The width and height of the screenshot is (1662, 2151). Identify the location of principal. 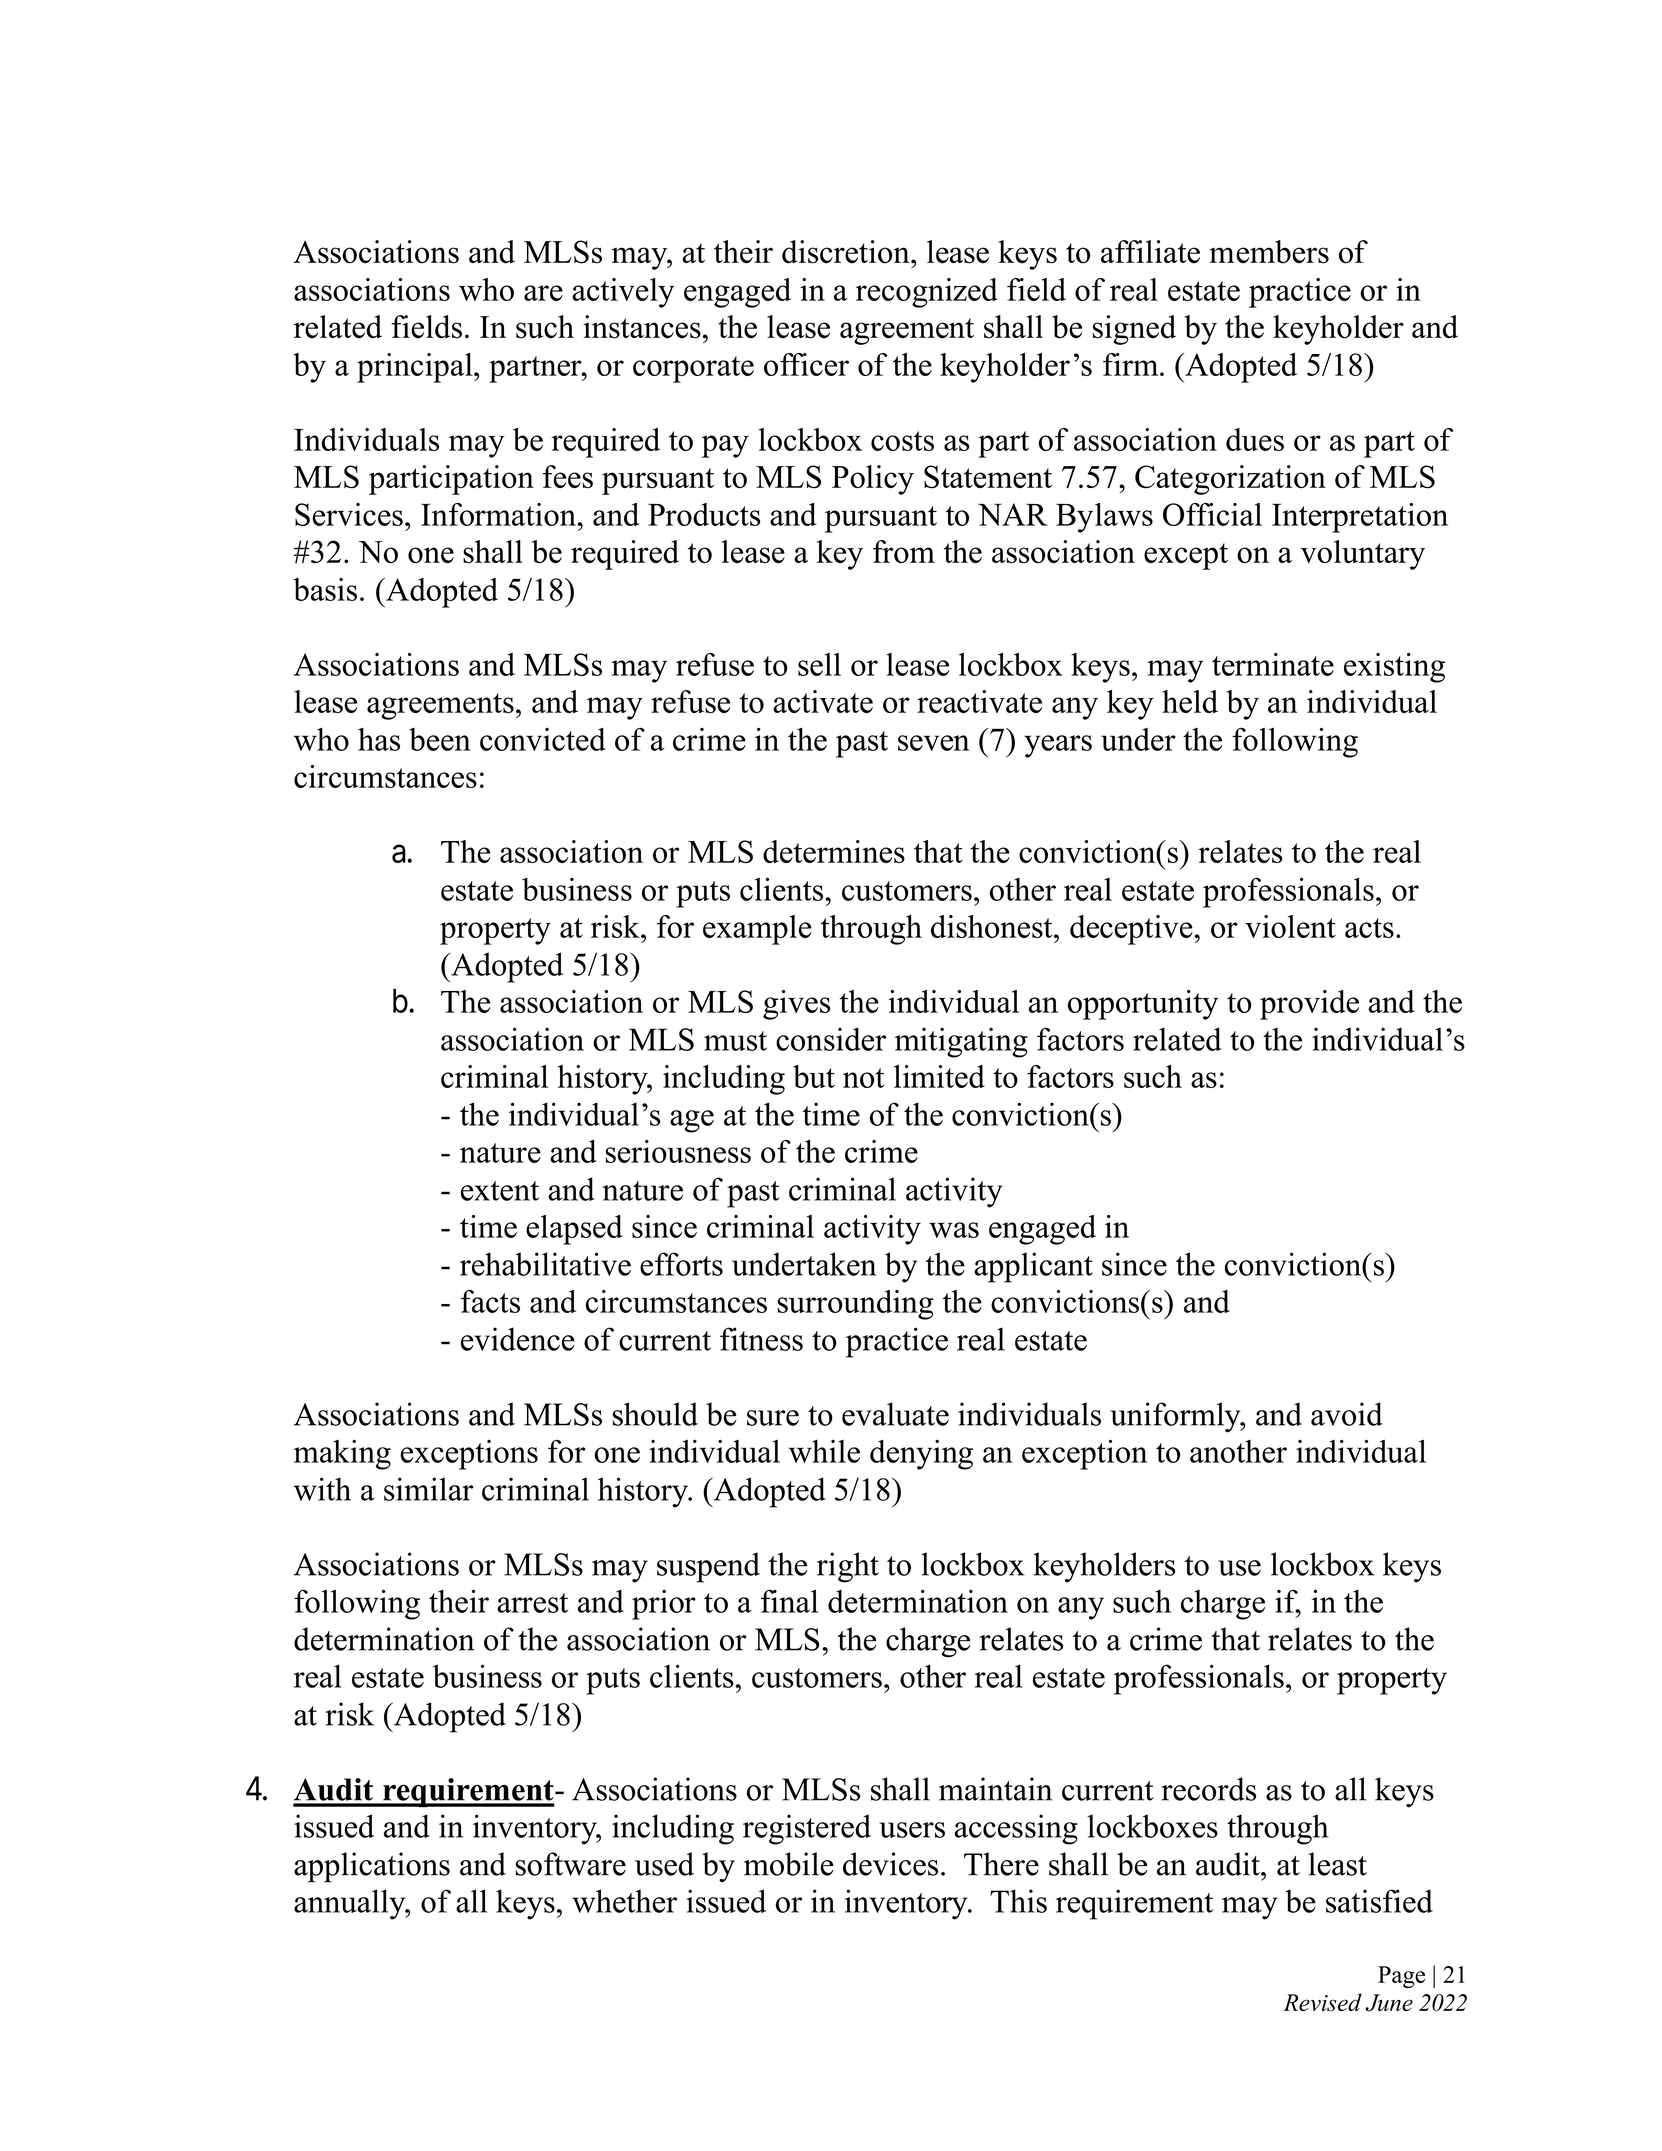
(416, 368).
